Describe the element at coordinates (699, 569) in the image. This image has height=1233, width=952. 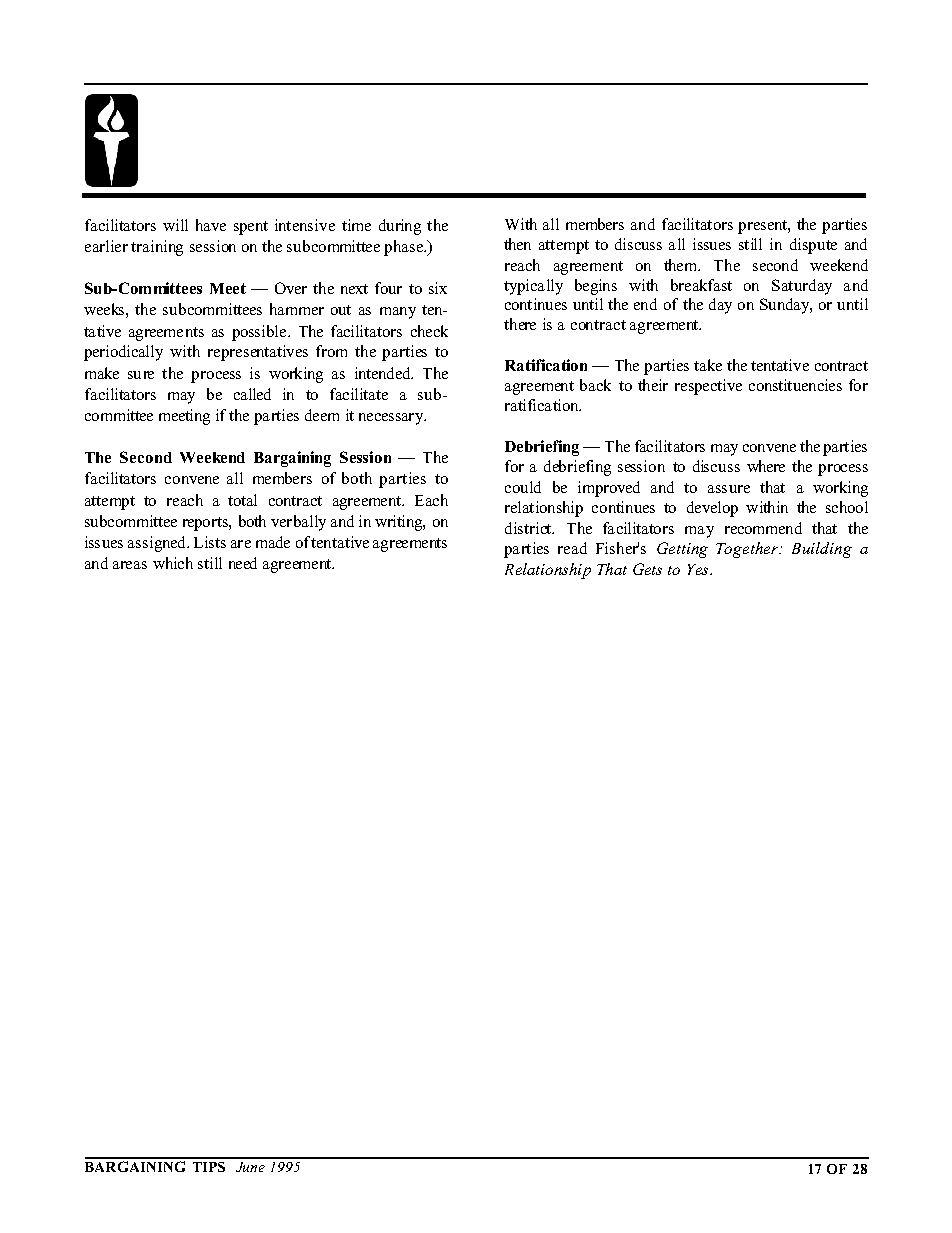
I see `Yes` at that location.
